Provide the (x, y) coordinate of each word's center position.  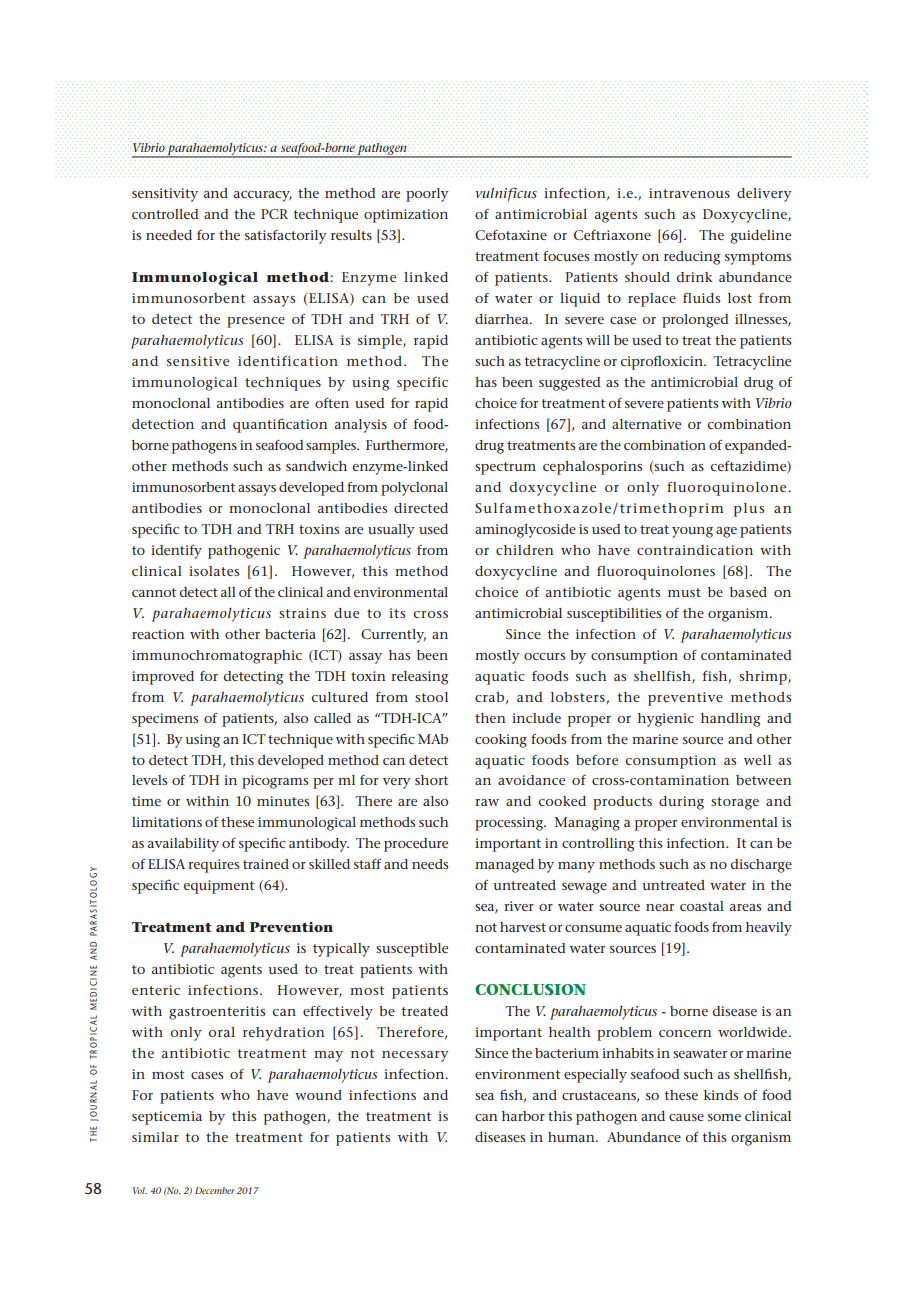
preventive (685, 699)
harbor (523, 1116)
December (215, 1190)
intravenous (689, 193)
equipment (218, 887)
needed (169, 235)
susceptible (412, 950)
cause (686, 1117)
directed (421, 508)
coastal (702, 906)
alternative (646, 424)
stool (431, 697)
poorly (427, 195)
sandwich (316, 466)
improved (163, 678)
